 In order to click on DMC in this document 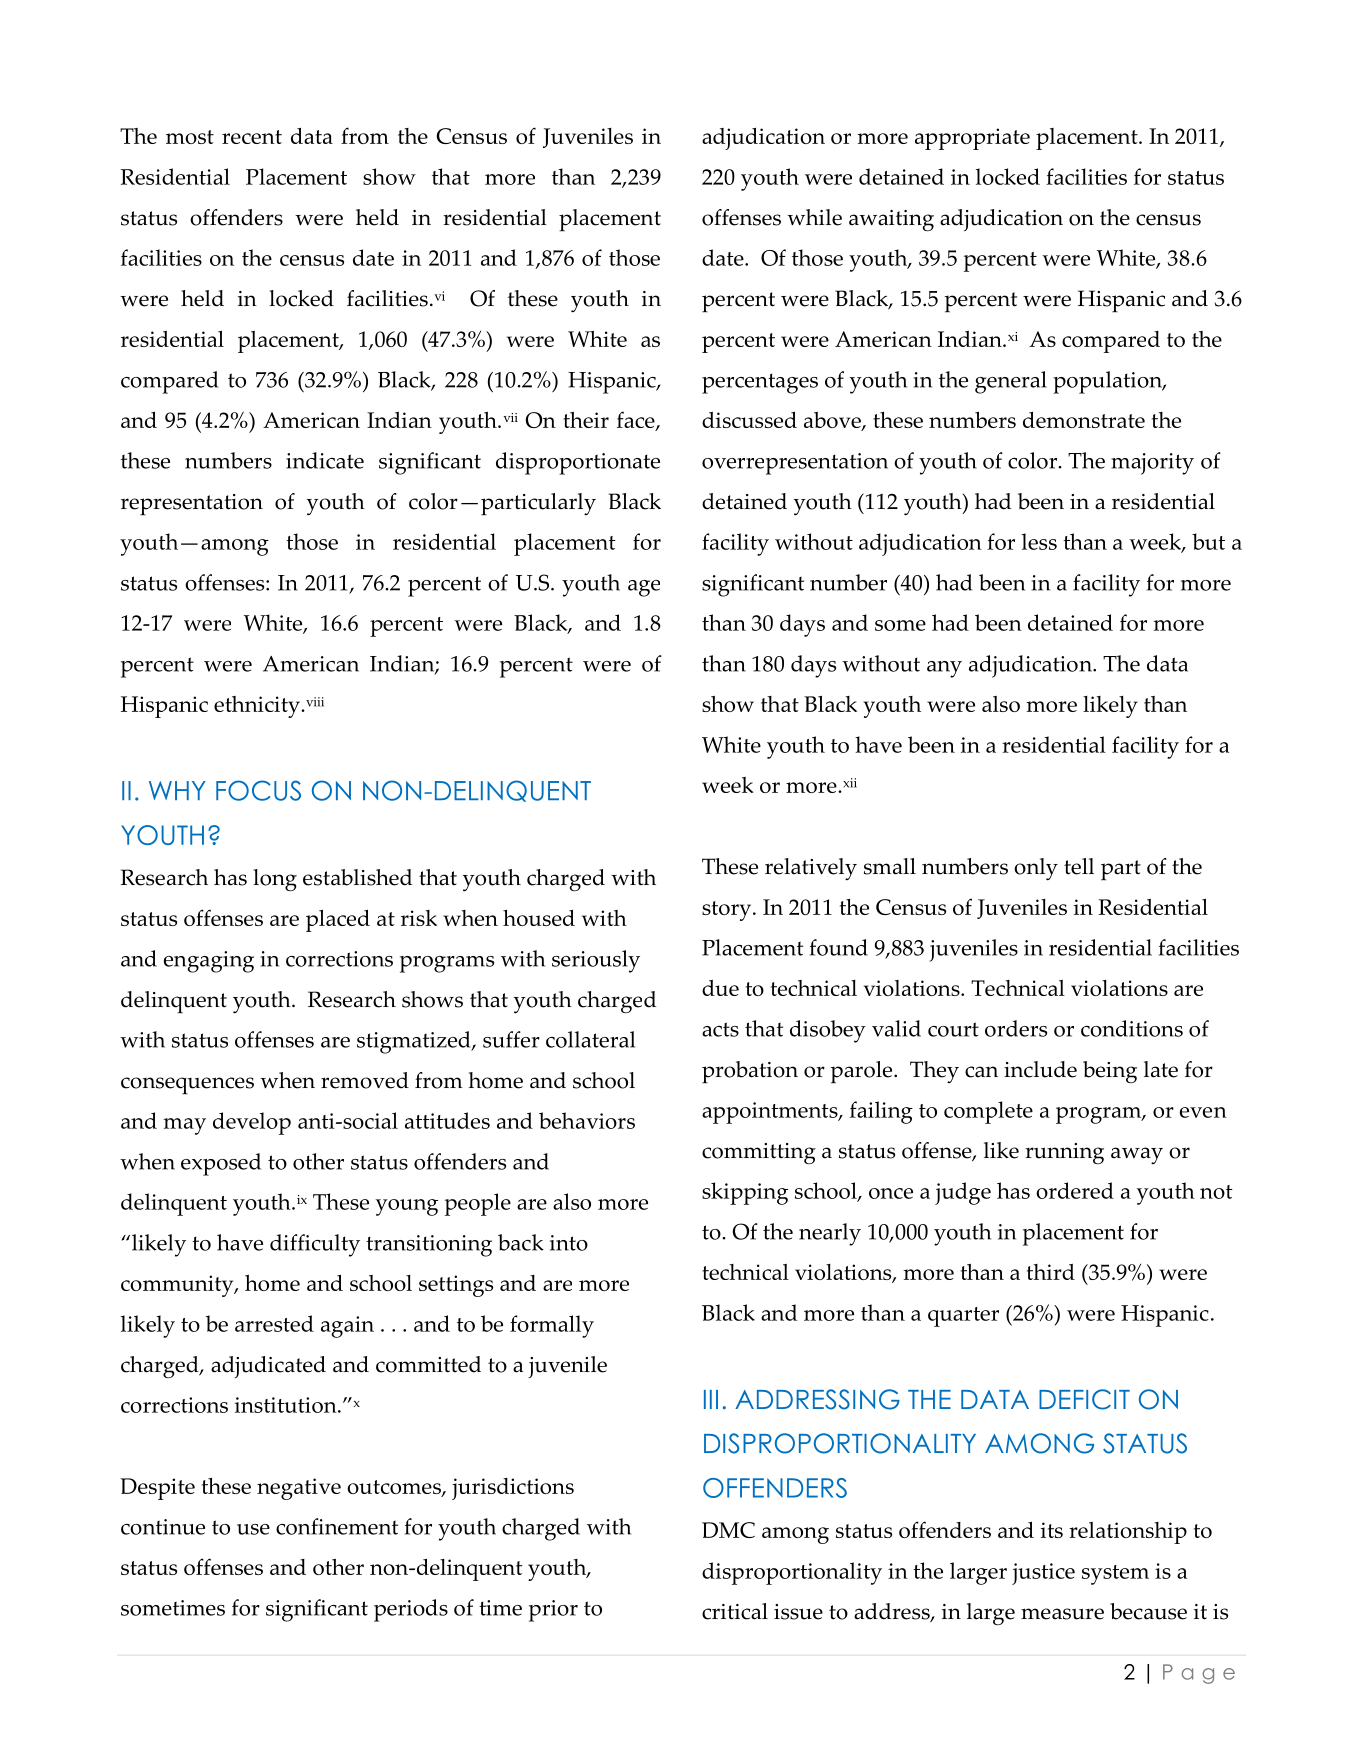, I will do `click(728, 1530)`.
